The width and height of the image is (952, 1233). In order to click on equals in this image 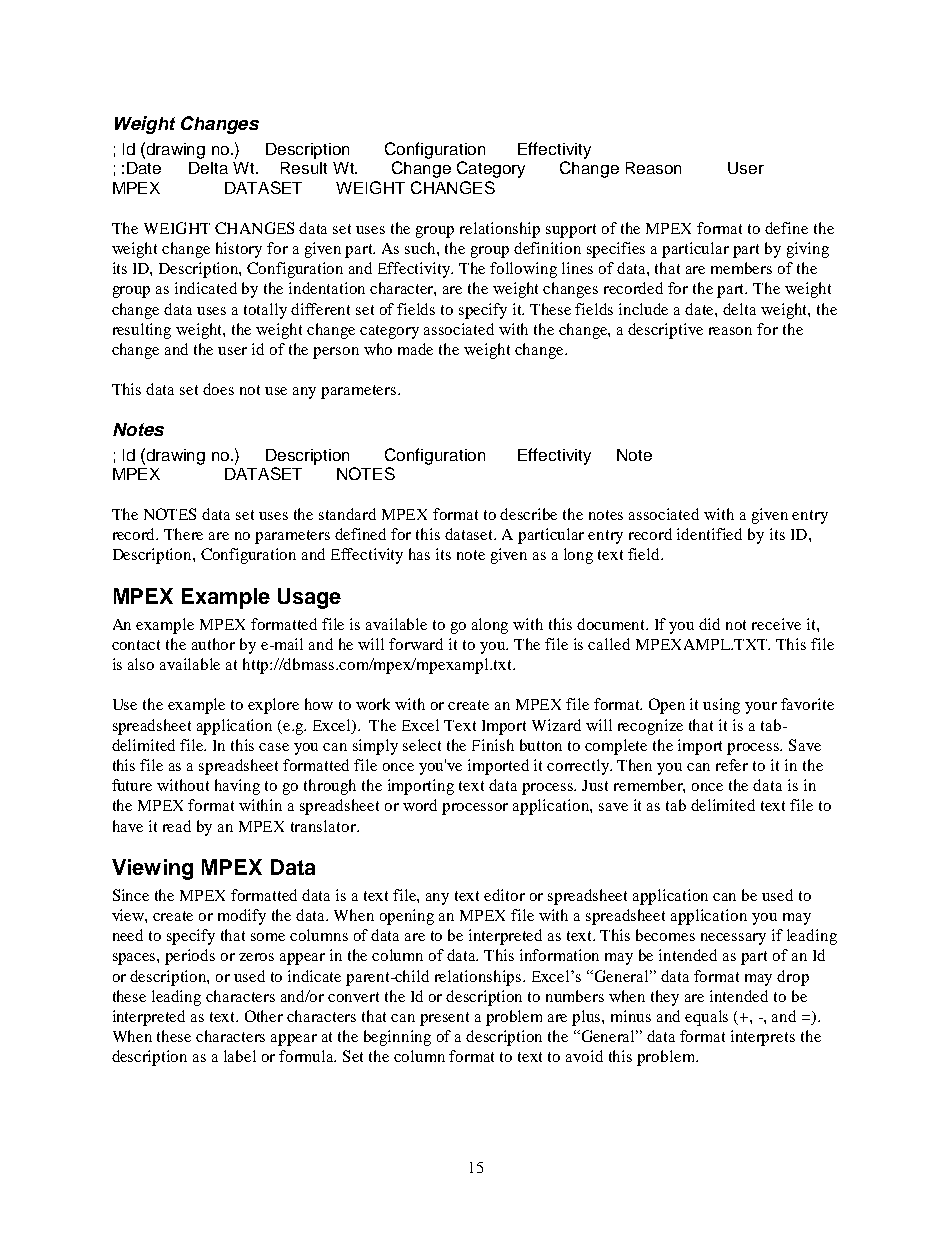, I will do `click(706, 1018)`.
